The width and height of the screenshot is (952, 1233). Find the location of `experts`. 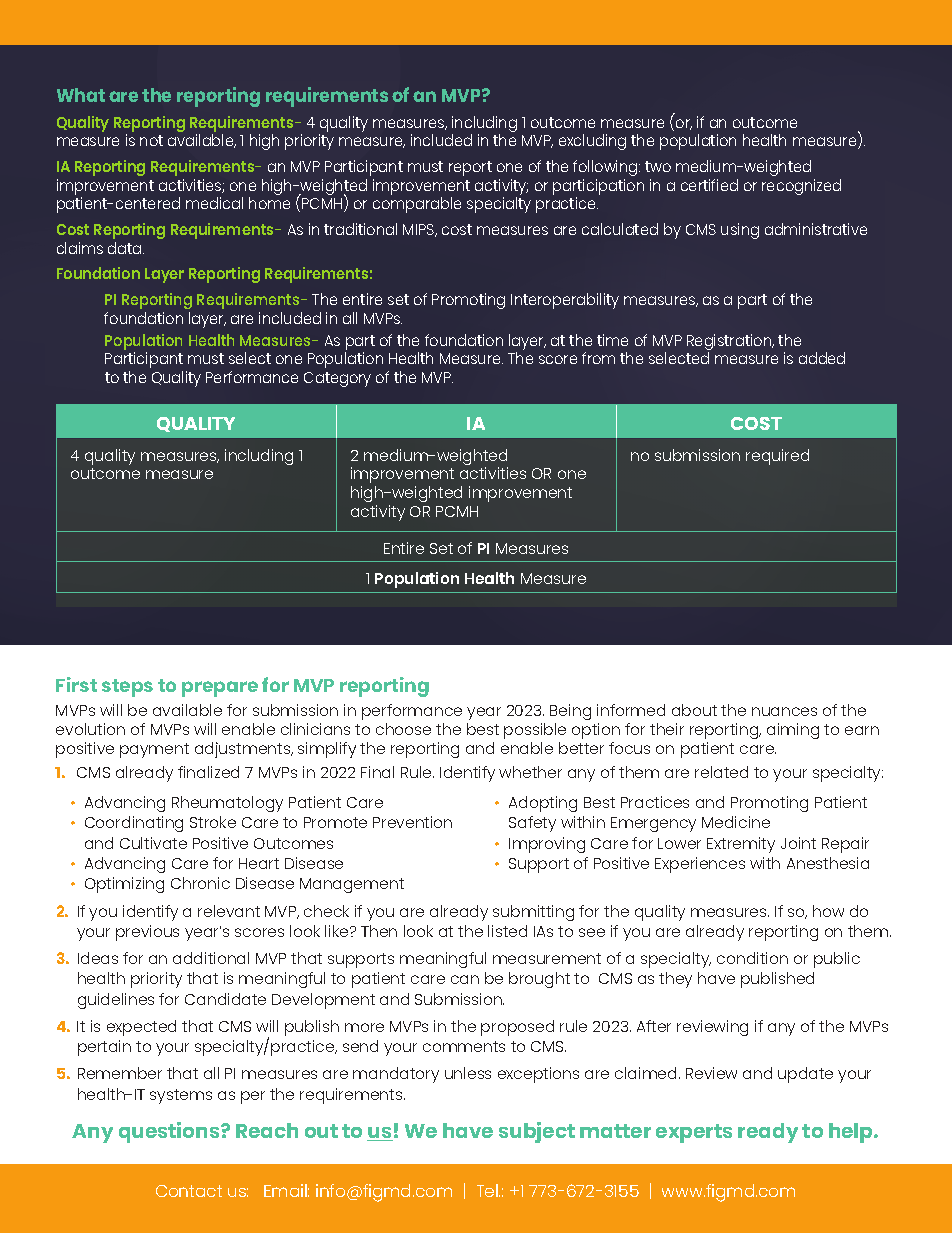

experts is located at coordinates (694, 1133).
